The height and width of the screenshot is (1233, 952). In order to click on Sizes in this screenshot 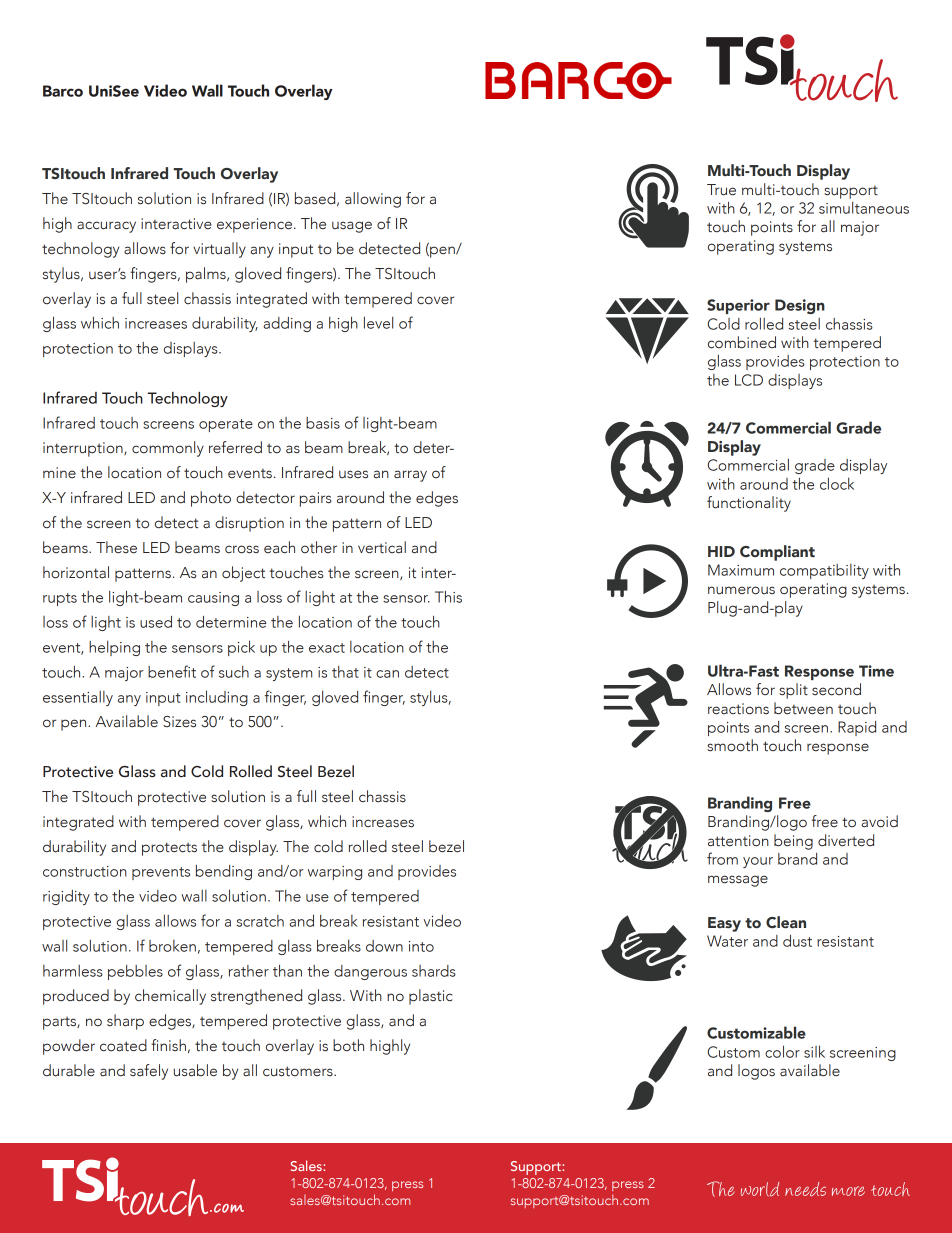, I will do `click(179, 722)`.
